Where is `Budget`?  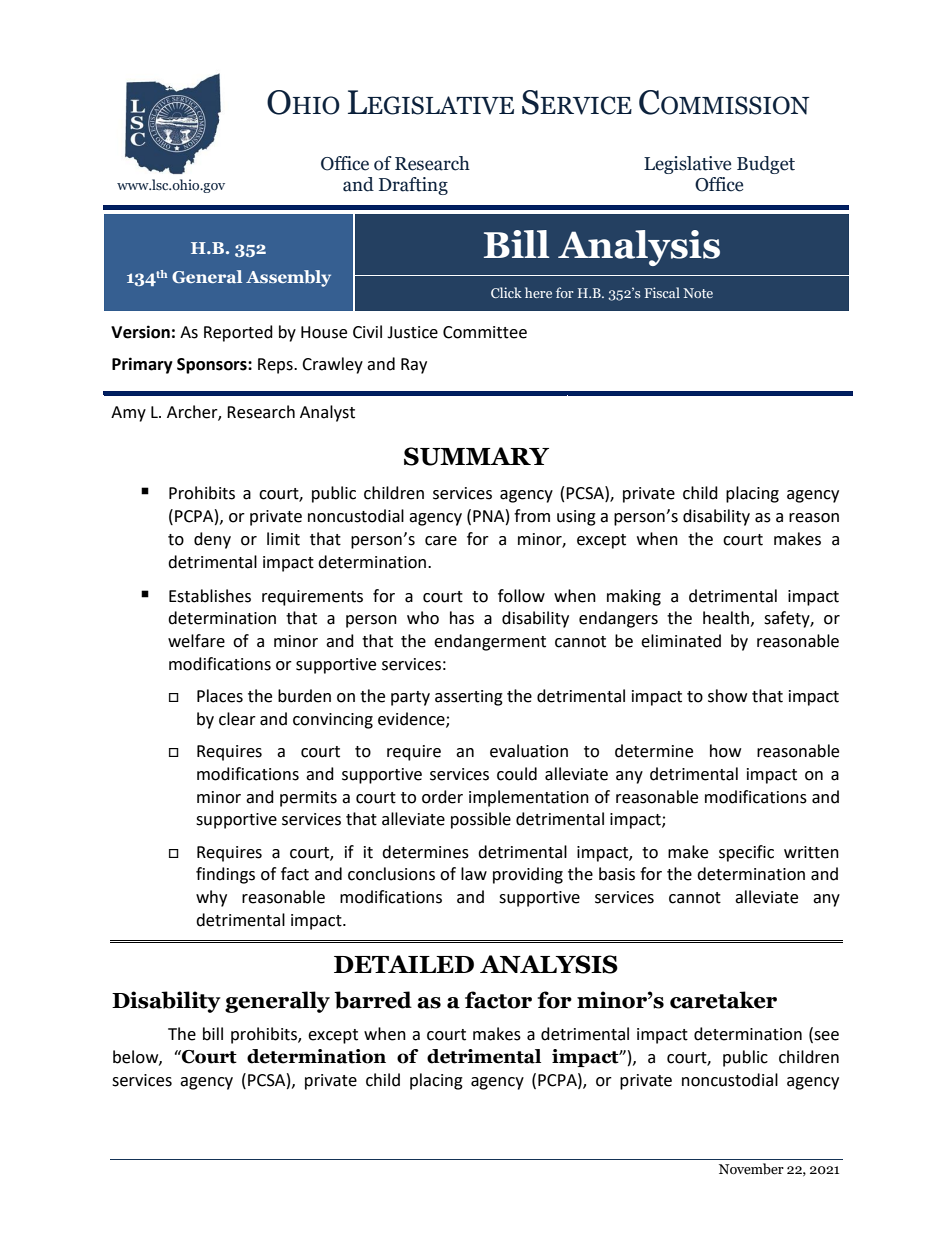
Budget is located at coordinates (766, 165).
